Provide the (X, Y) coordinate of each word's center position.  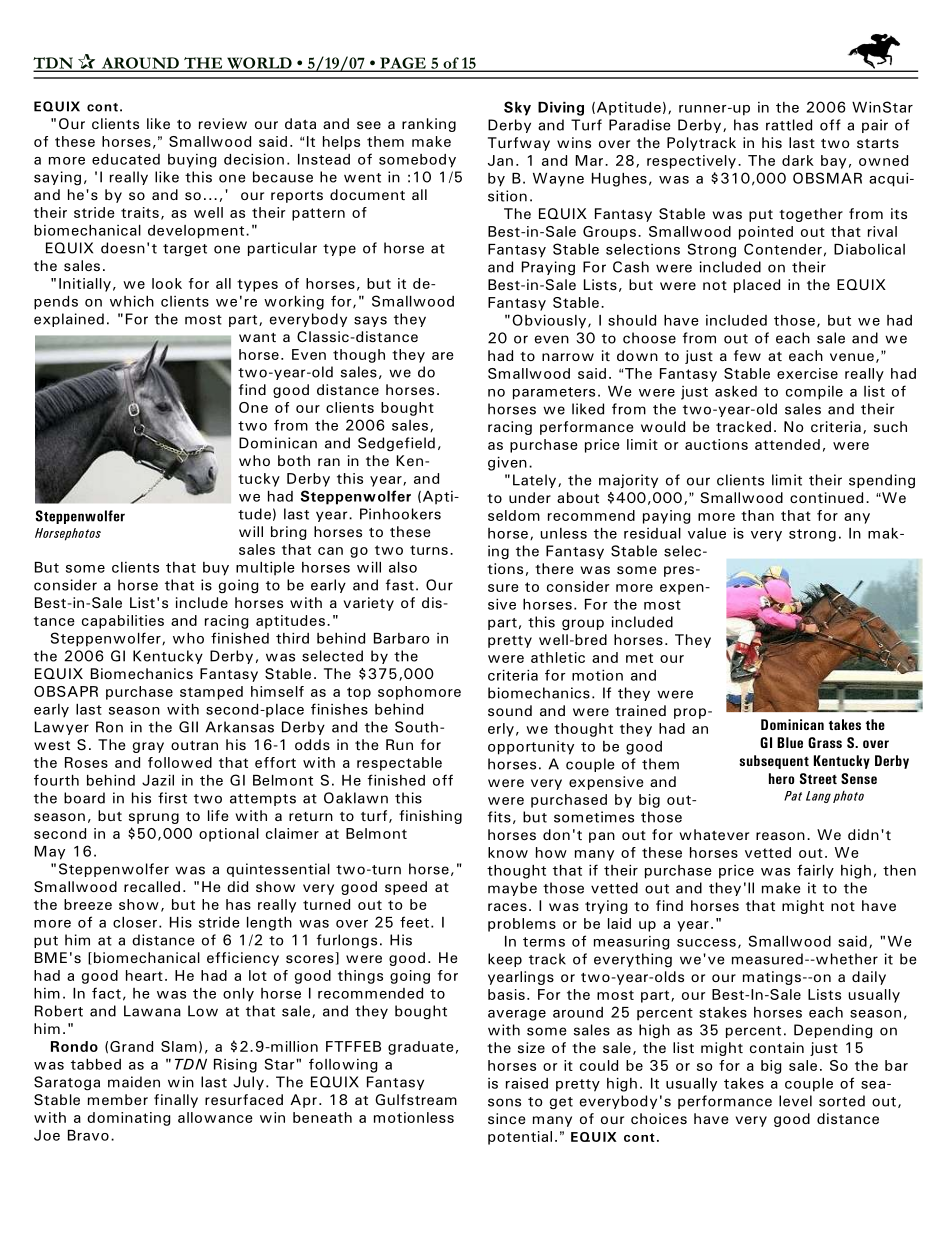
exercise (807, 373)
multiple (265, 569)
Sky (517, 108)
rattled (789, 125)
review (223, 123)
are (443, 356)
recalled (152, 886)
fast (400, 585)
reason (780, 836)
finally (176, 1101)
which (132, 301)
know (508, 852)
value (707, 533)
